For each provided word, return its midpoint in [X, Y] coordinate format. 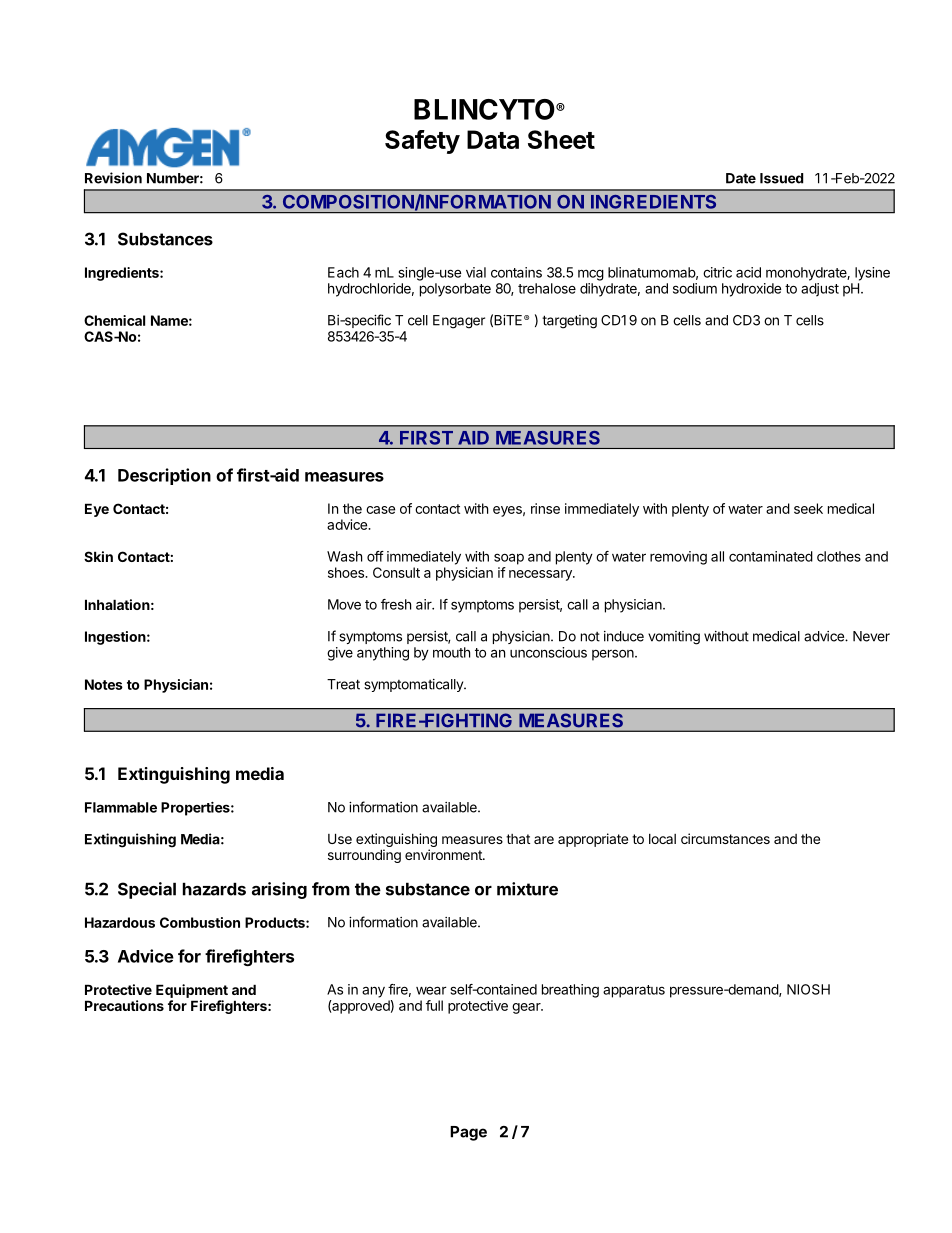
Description [164, 476]
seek [808, 508]
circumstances [725, 838]
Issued [781, 178]
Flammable [121, 807]
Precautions [124, 1005]
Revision [113, 178]
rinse [545, 508]
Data [493, 139]
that [518, 839]
